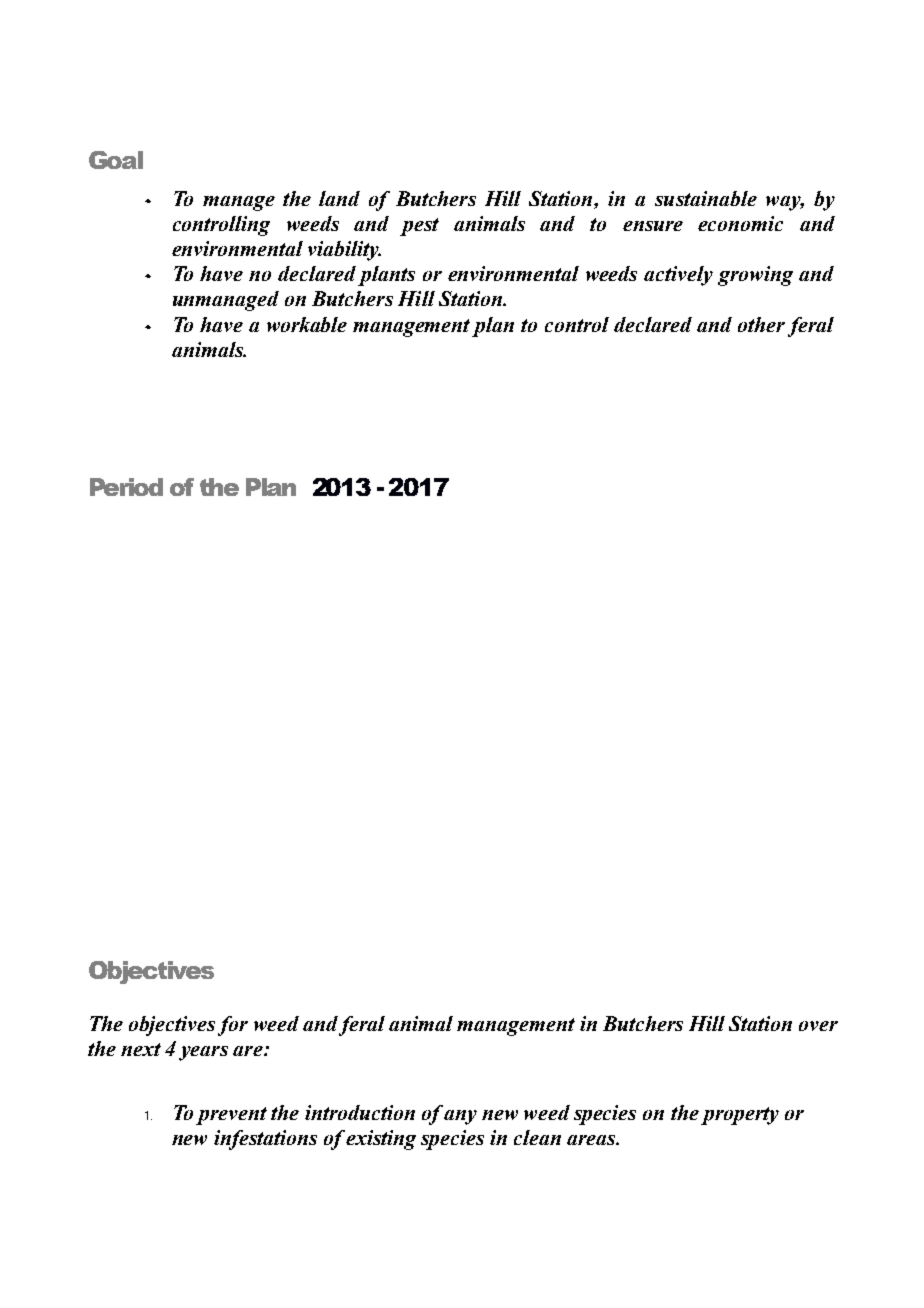  What do you see at coordinates (818, 1026) in the document?
I see `over` at bounding box center [818, 1026].
